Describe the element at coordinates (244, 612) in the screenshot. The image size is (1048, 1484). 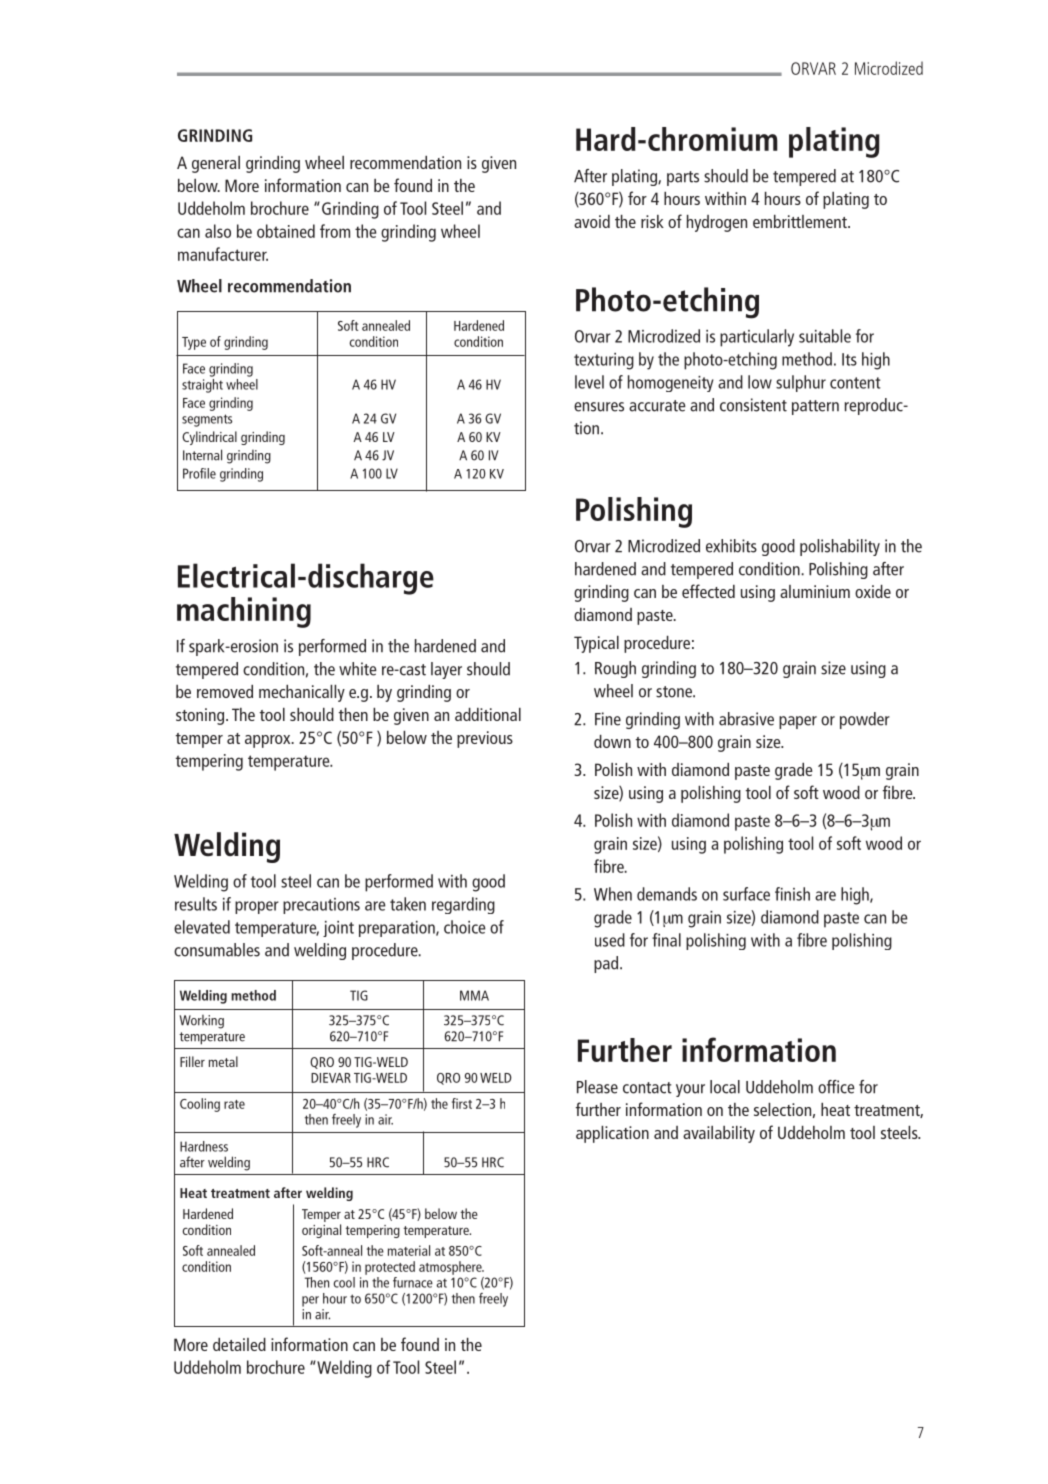
I see `machining` at that location.
